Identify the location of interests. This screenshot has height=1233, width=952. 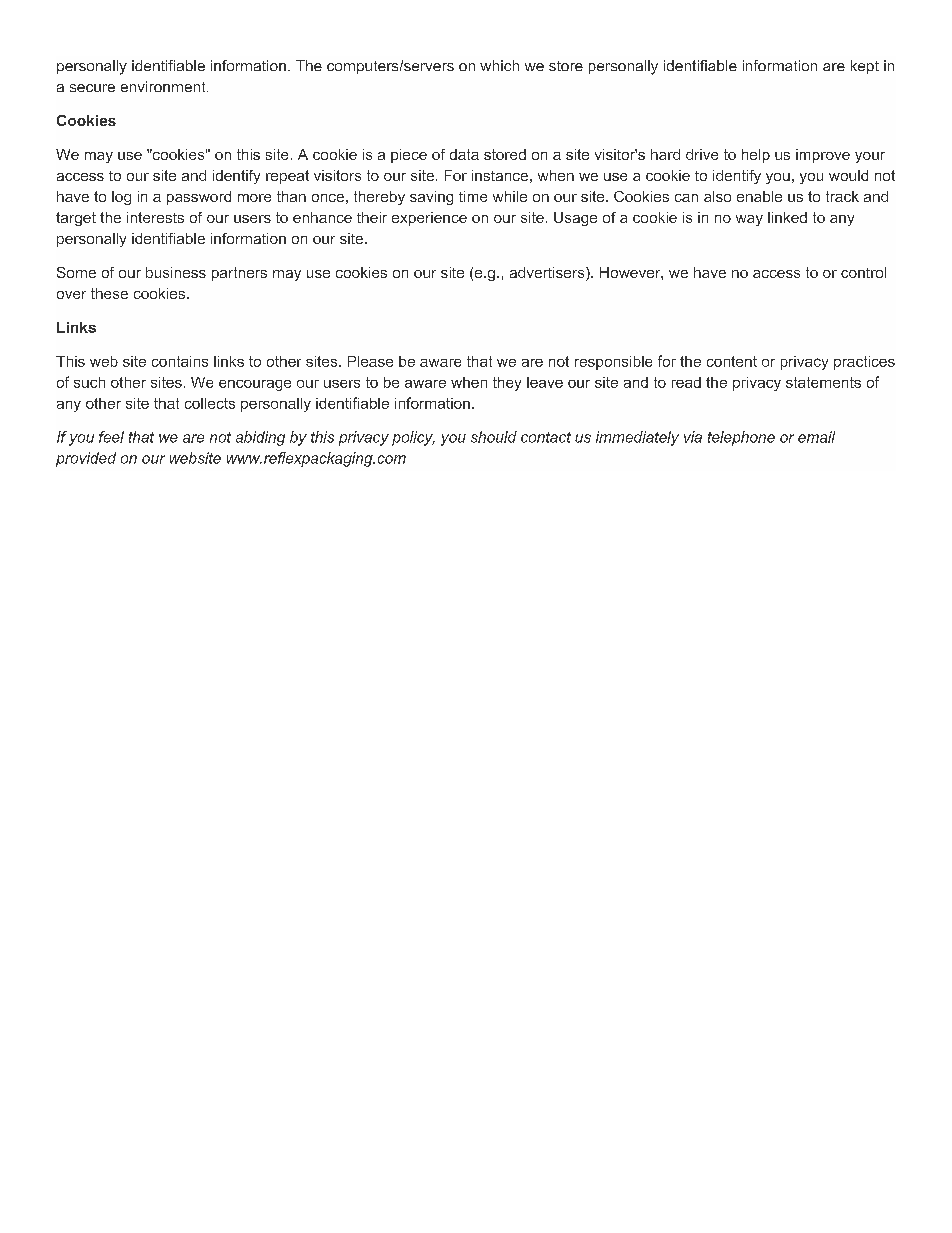
(155, 217).
